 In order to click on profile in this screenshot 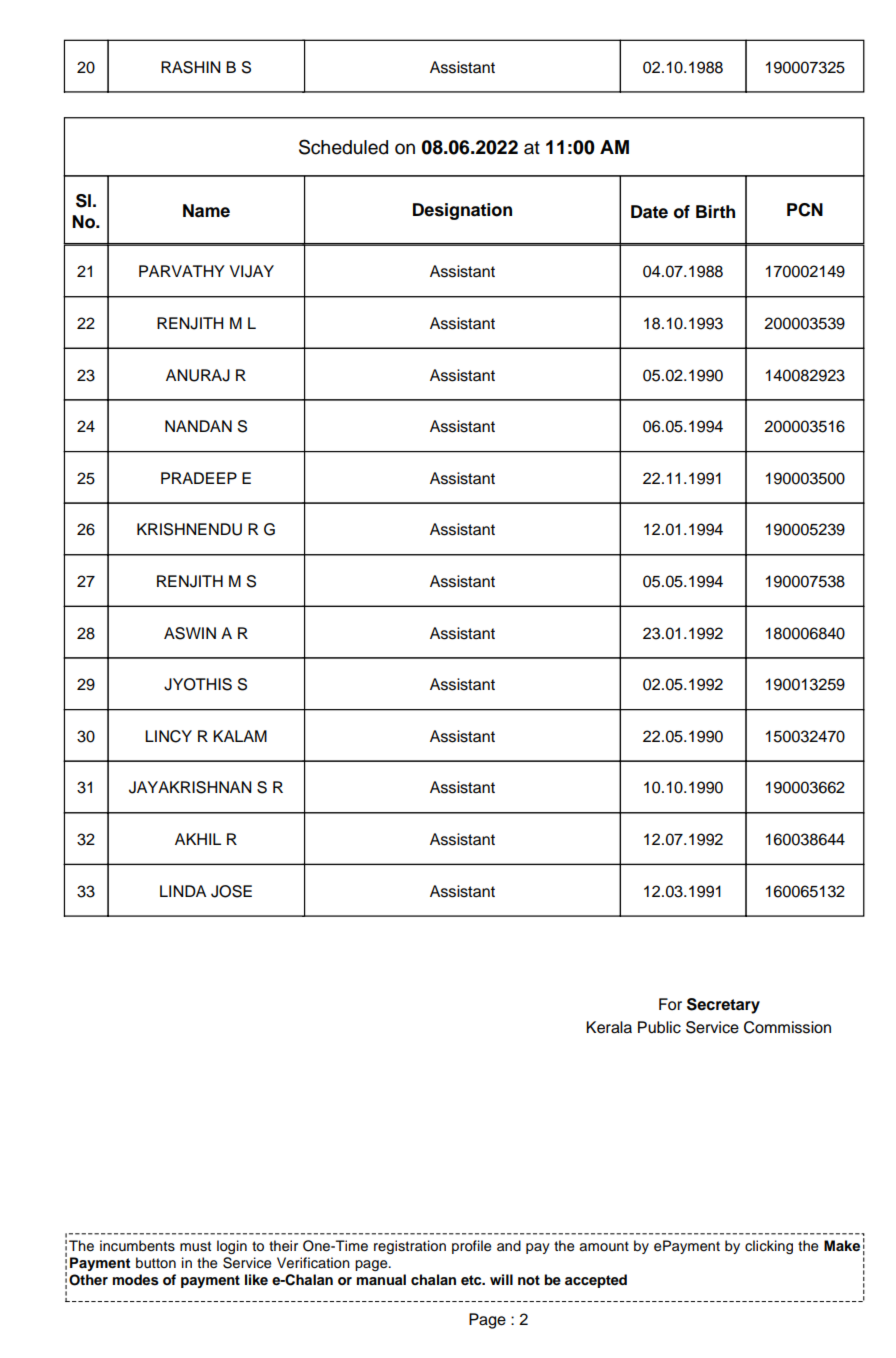, I will do `click(471, 1247)`.
